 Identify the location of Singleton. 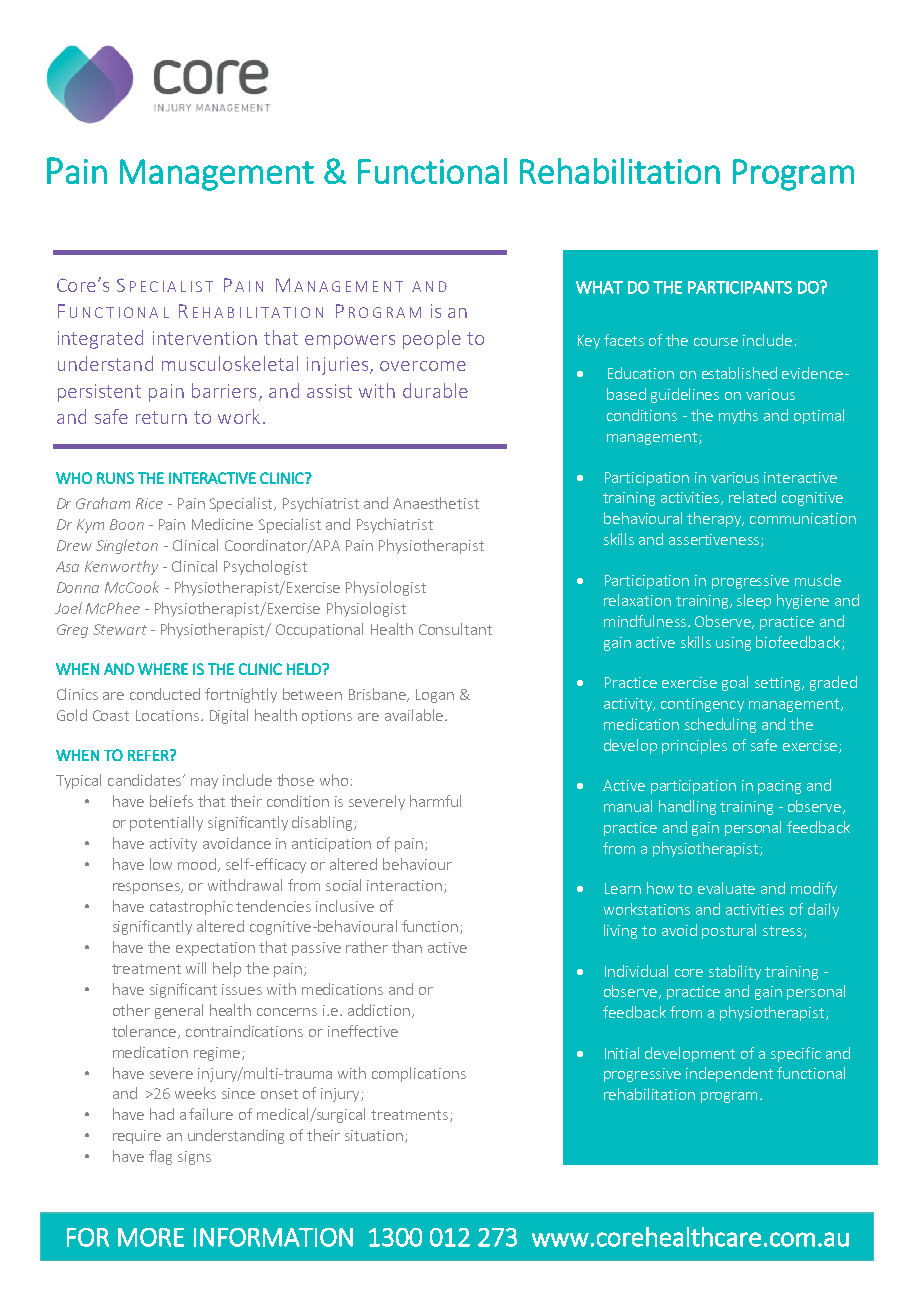
(127, 546).
